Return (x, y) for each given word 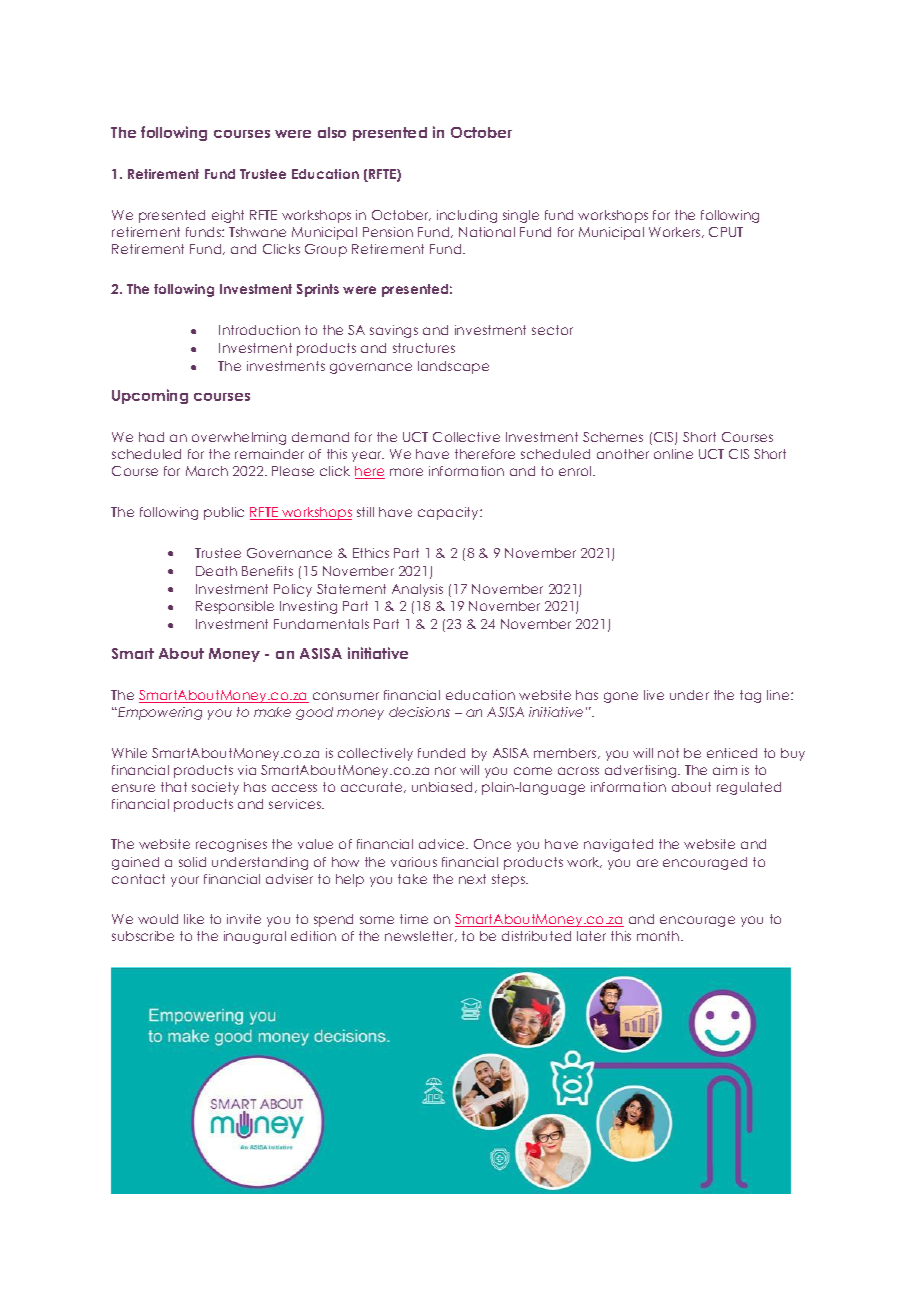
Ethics (371, 553)
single (521, 216)
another (623, 454)
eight (228, 216)
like (194, 919)
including (467, 216)
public (224, 513)
